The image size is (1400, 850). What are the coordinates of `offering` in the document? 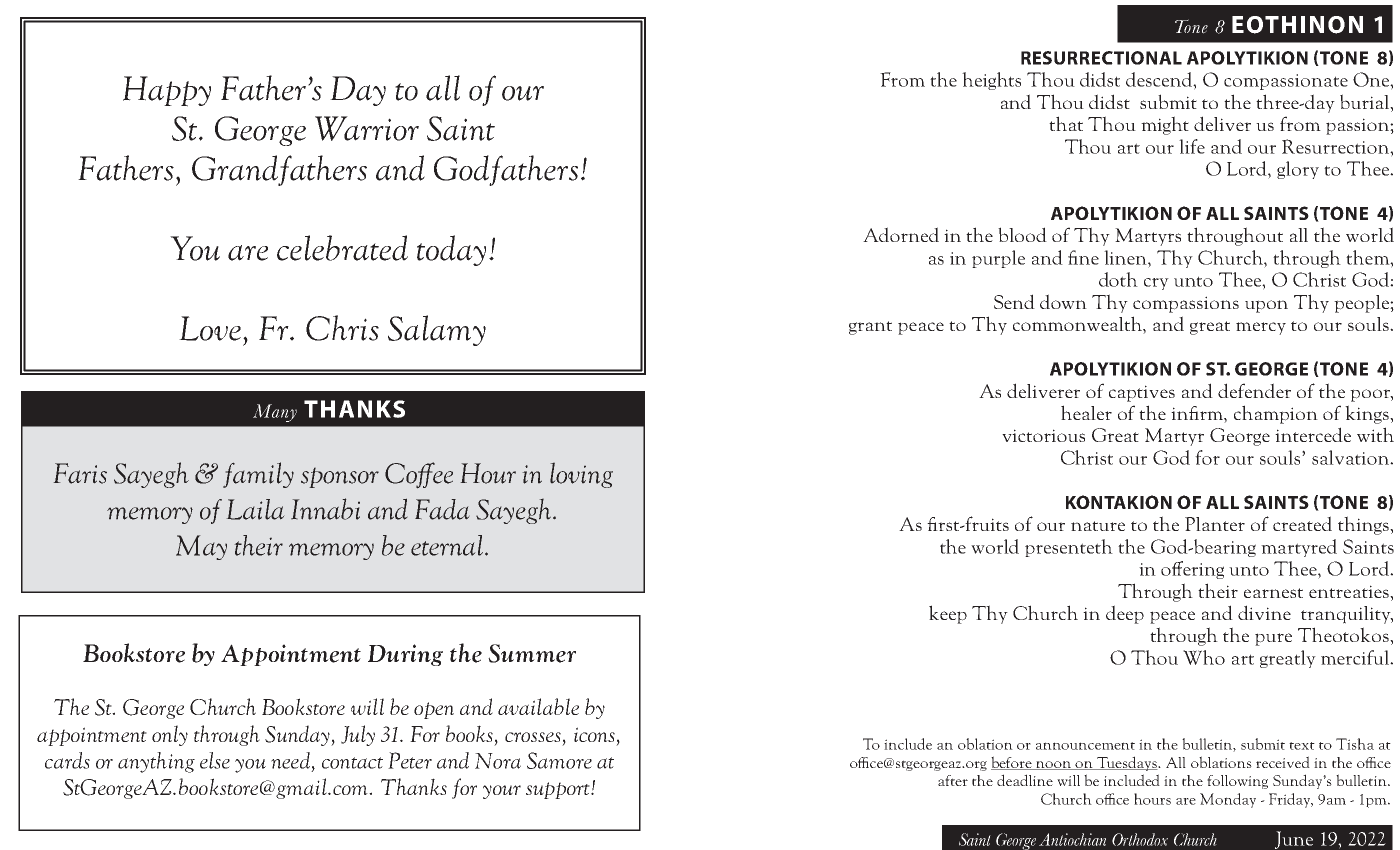 It's located at (1192, 570).
